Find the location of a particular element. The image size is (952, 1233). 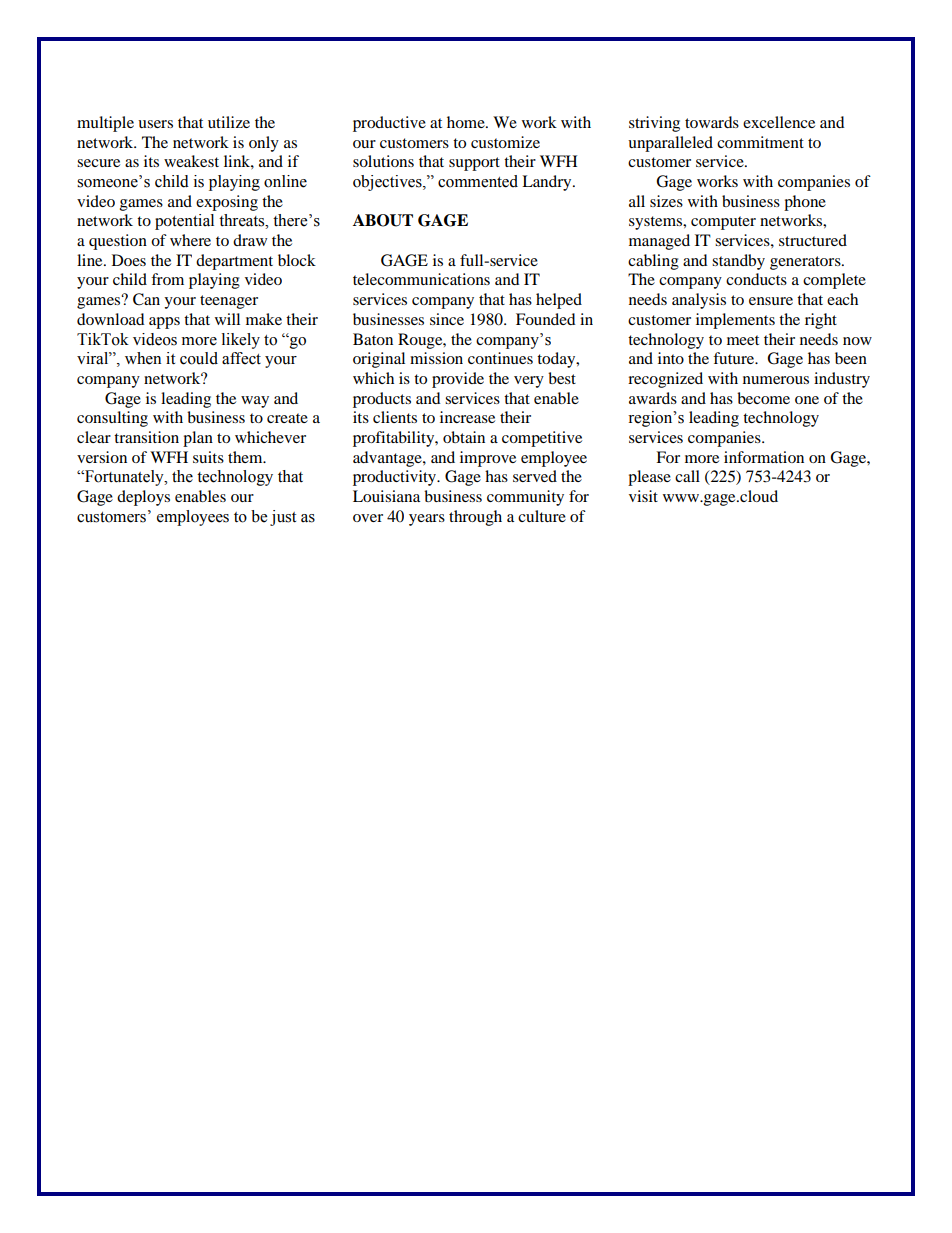

commitment is located at coordinates (760, 142).
